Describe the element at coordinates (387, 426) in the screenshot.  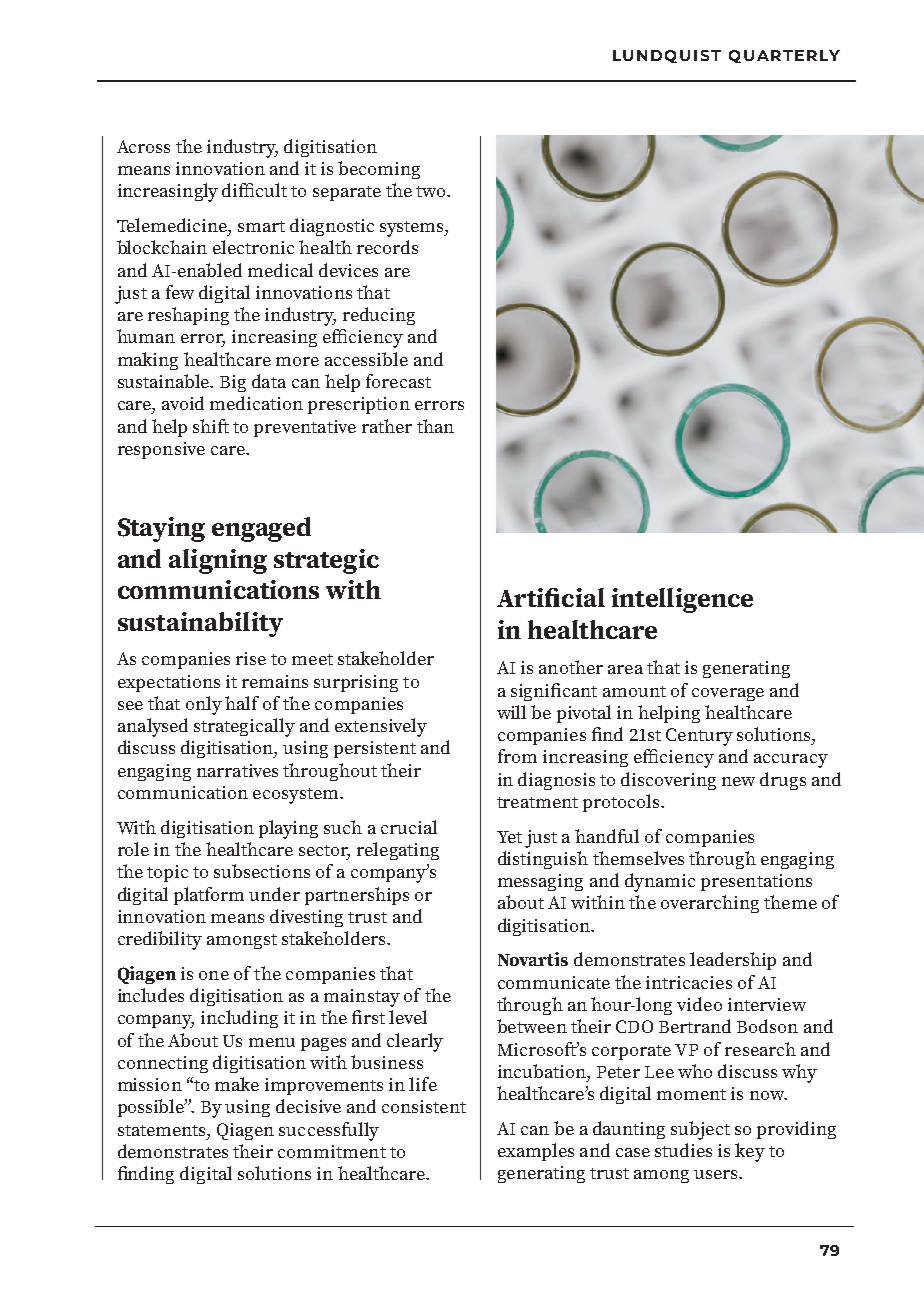
I see `rather` at that location.
